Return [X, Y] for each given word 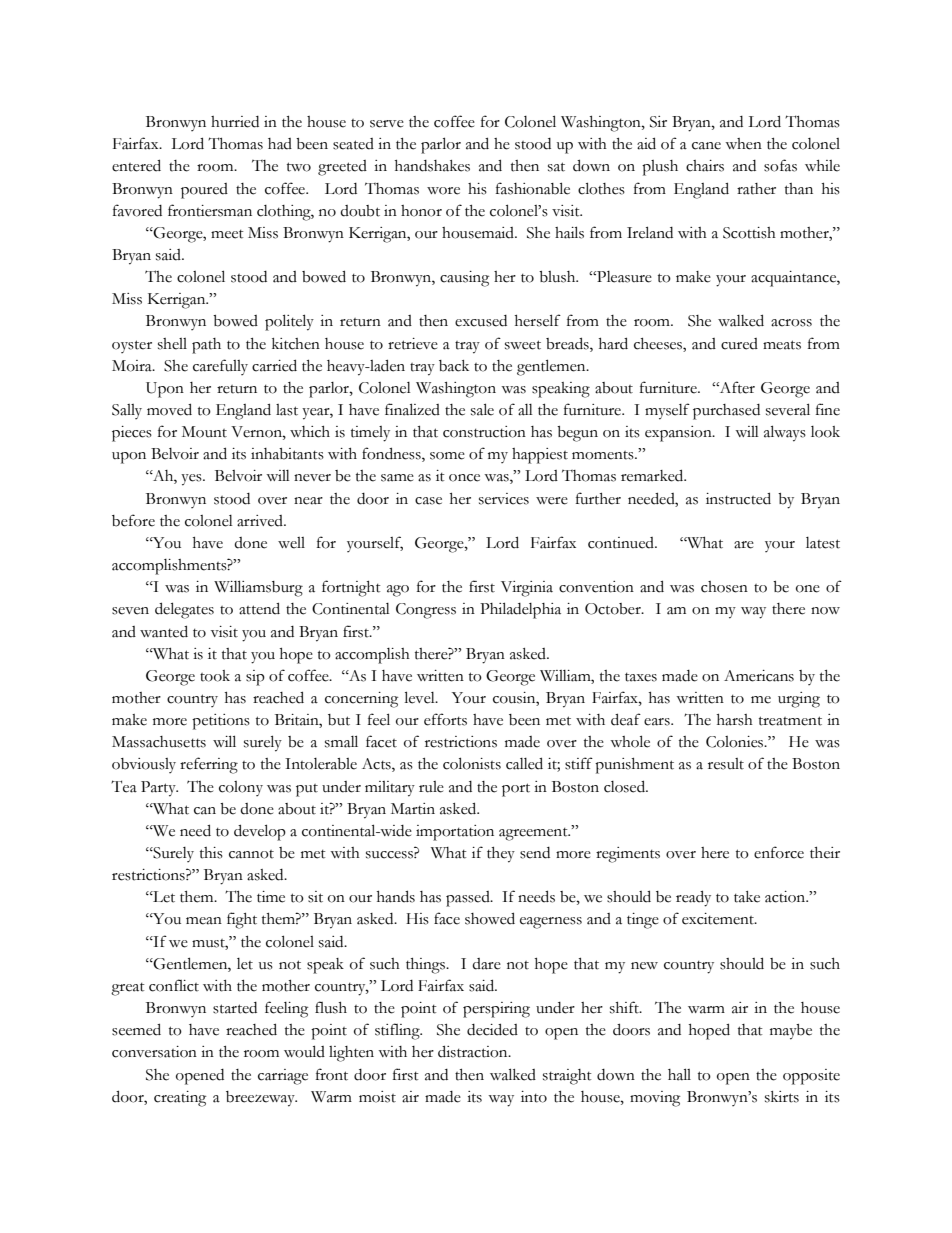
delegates [184, 610]
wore [443, 191]
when [743, 144]
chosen [724, 587]
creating [180, 1099]
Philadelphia [520, 610]
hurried [235, 122]
